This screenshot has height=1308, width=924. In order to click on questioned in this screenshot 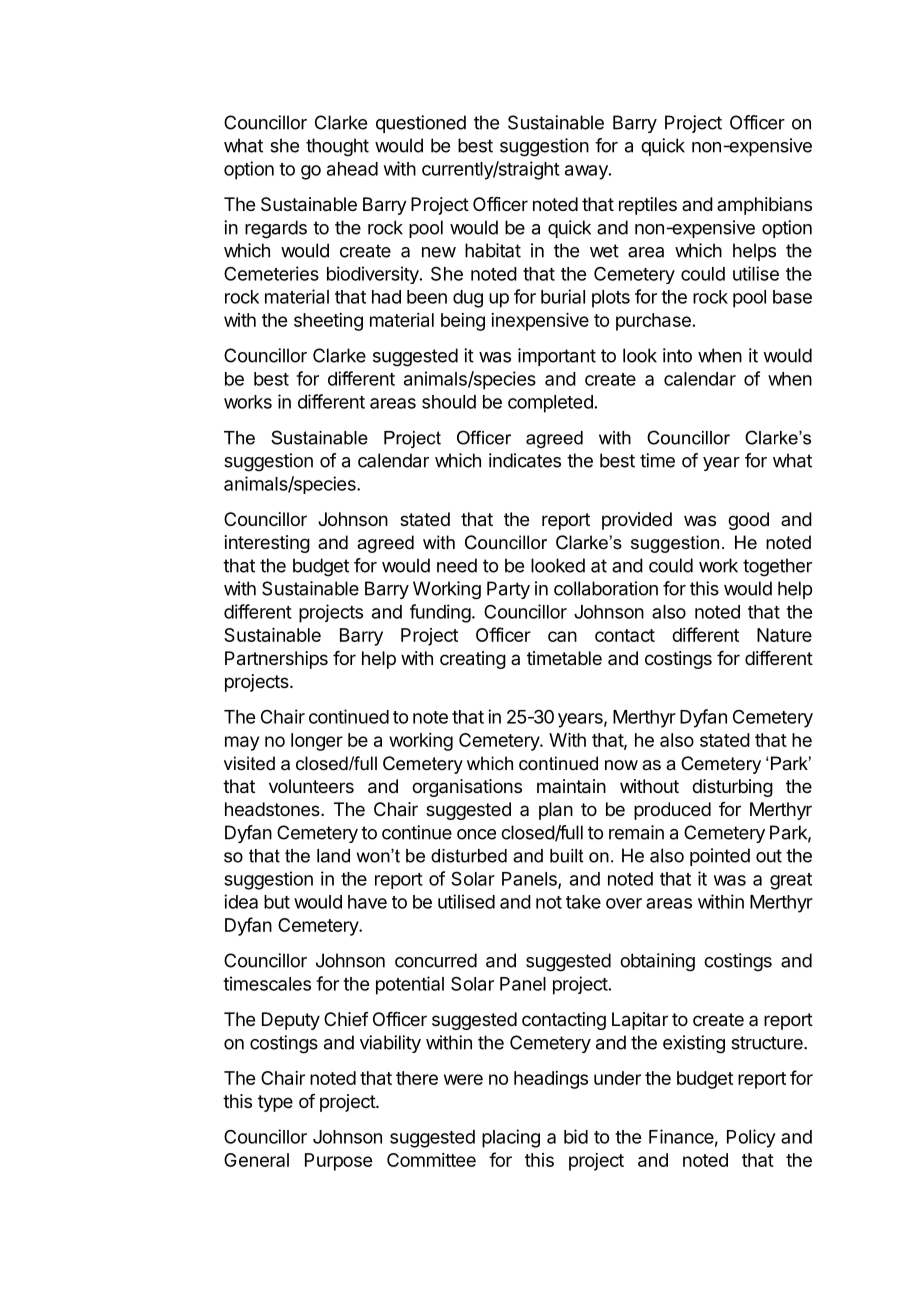, I will do `click(421, 124)`.
